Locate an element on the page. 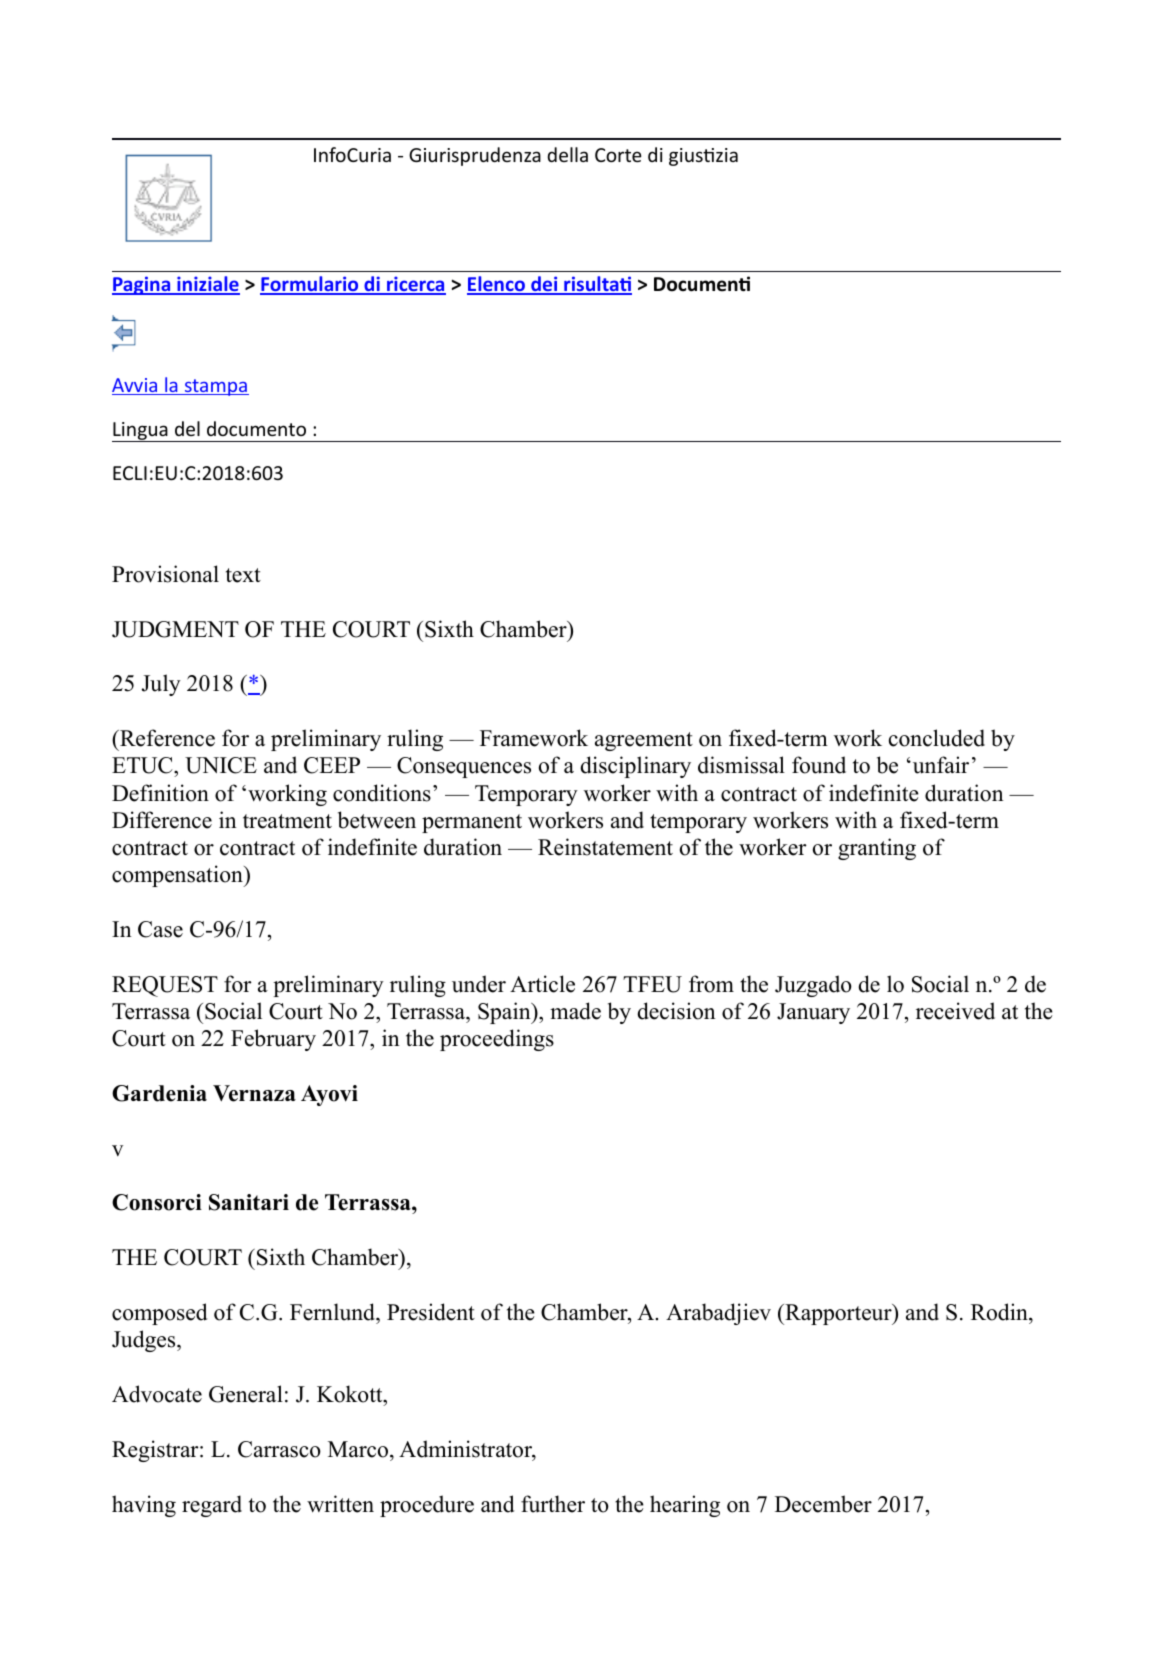 Image resolution: width=1172 pixels, height=1659 pixels. treatment is located at coordinates (287, 821).
